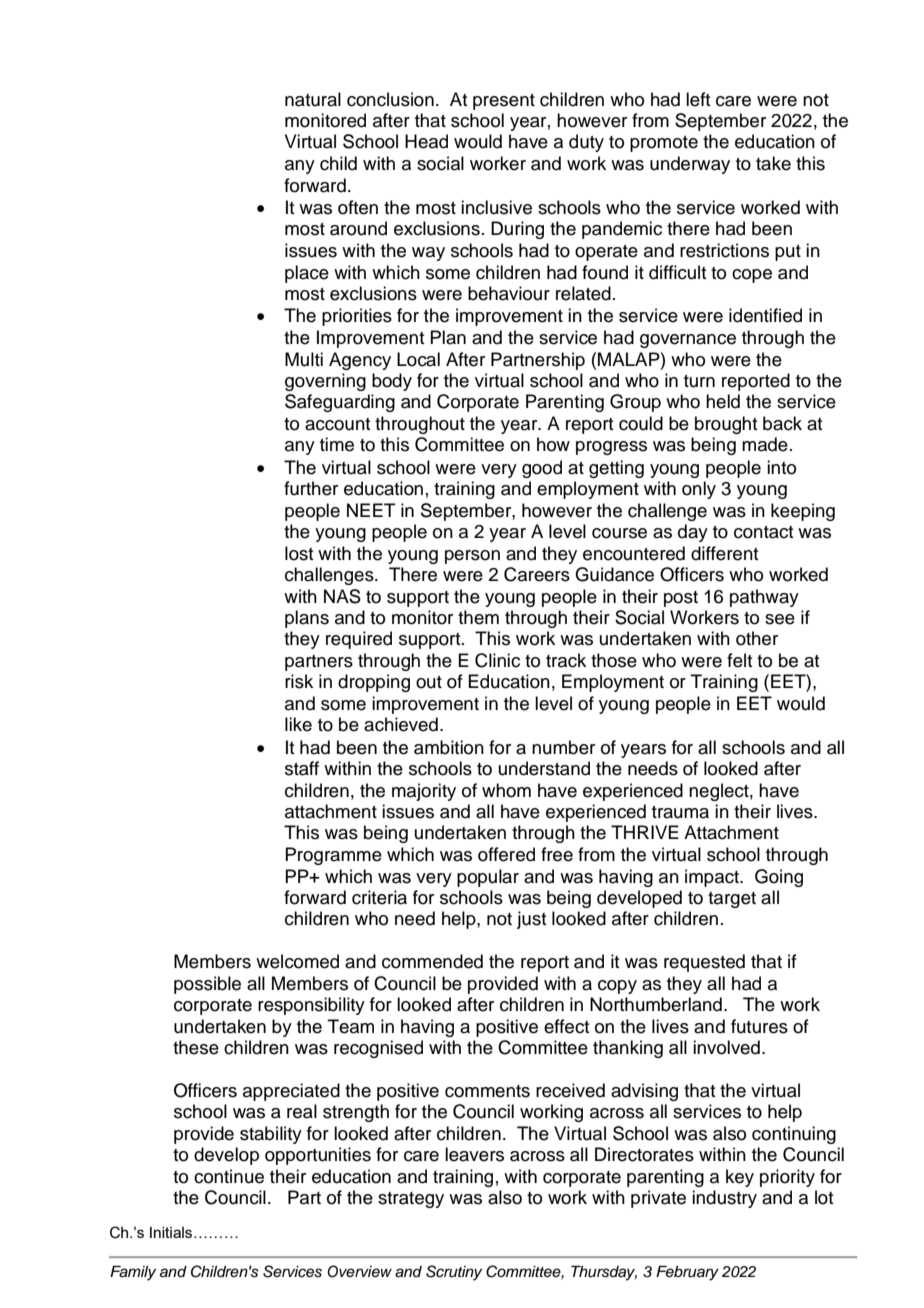  Describe the element at coordinates (698, 99) in the image. I see `left` at that location.
